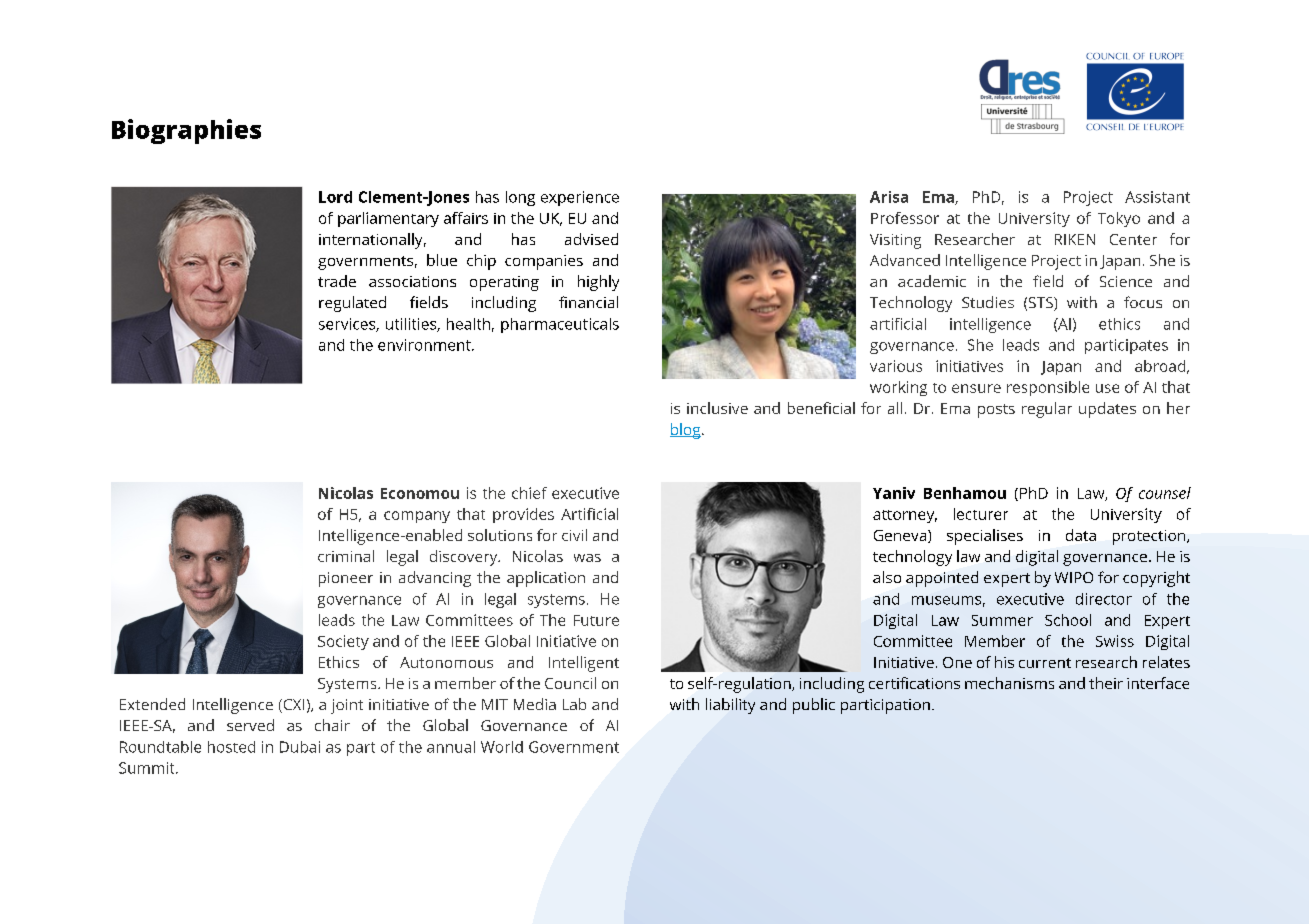 The image size is (1309, 924). What do you see at coordinates (588, 302) in the page?
I see `financial` at bounding box center [588, 302].
